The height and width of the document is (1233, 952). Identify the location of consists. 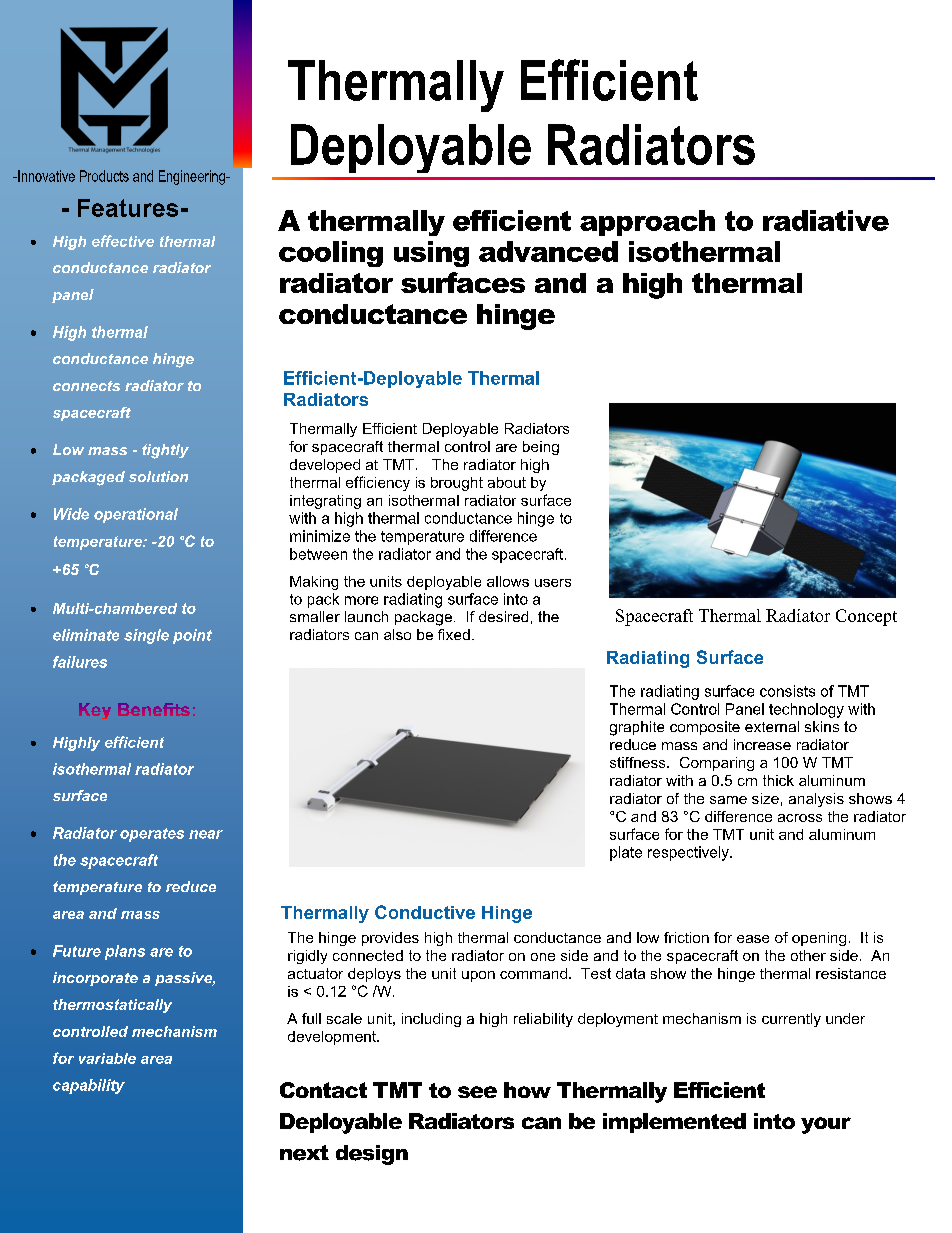
(787, 691).
